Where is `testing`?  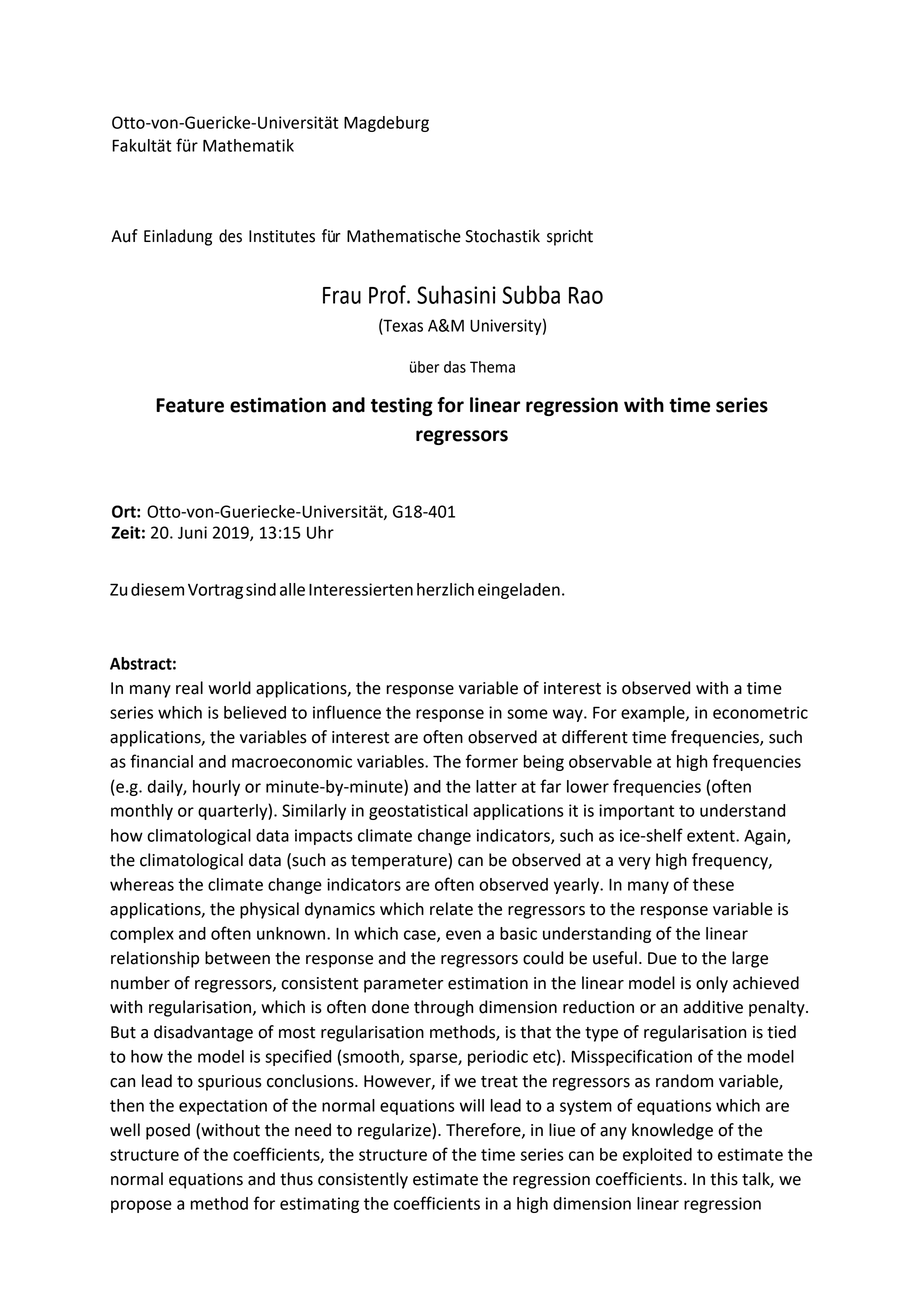
testing is located at coordinates (402, 406).
